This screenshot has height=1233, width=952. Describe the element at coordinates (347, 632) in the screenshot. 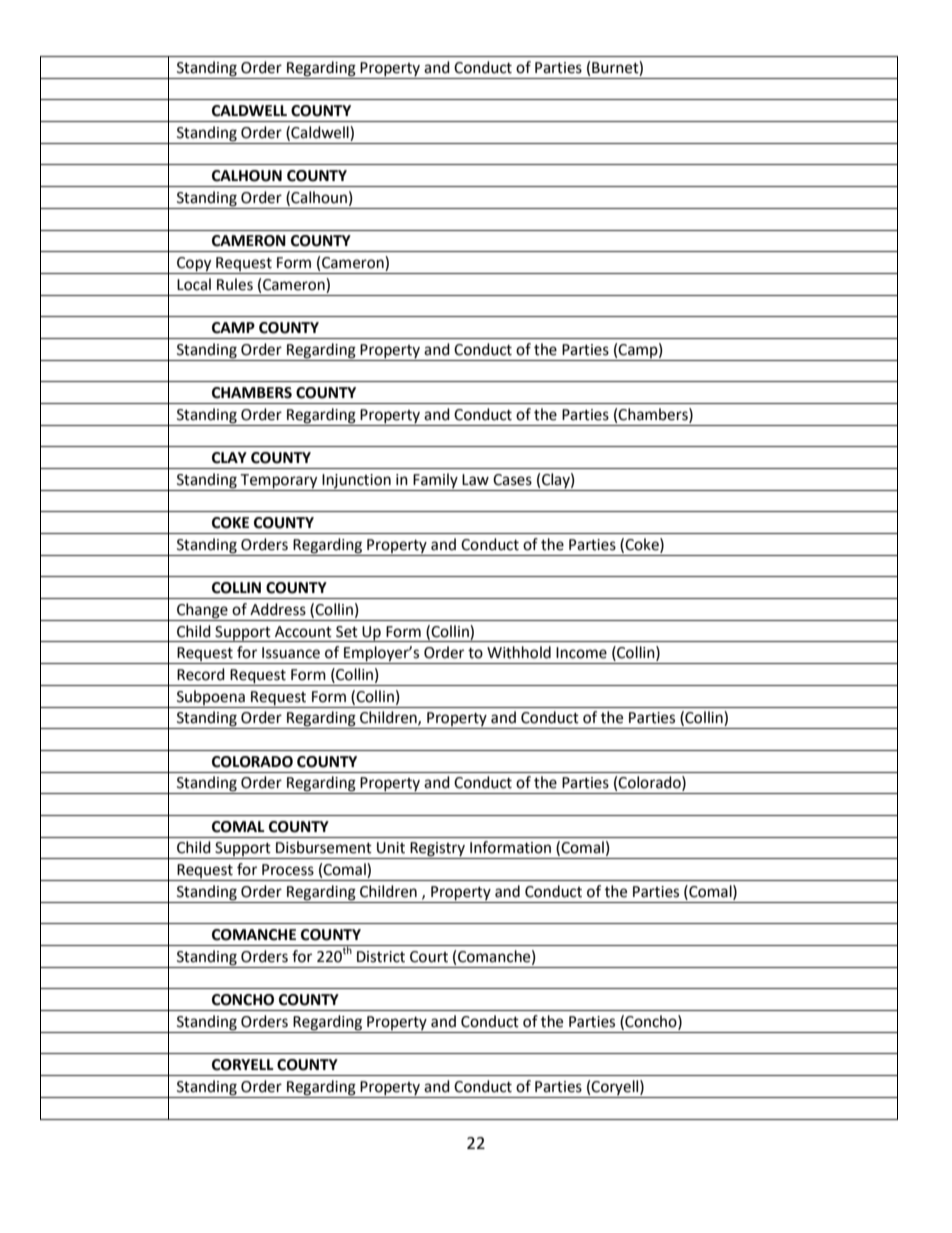

I see `Set` at that location.
